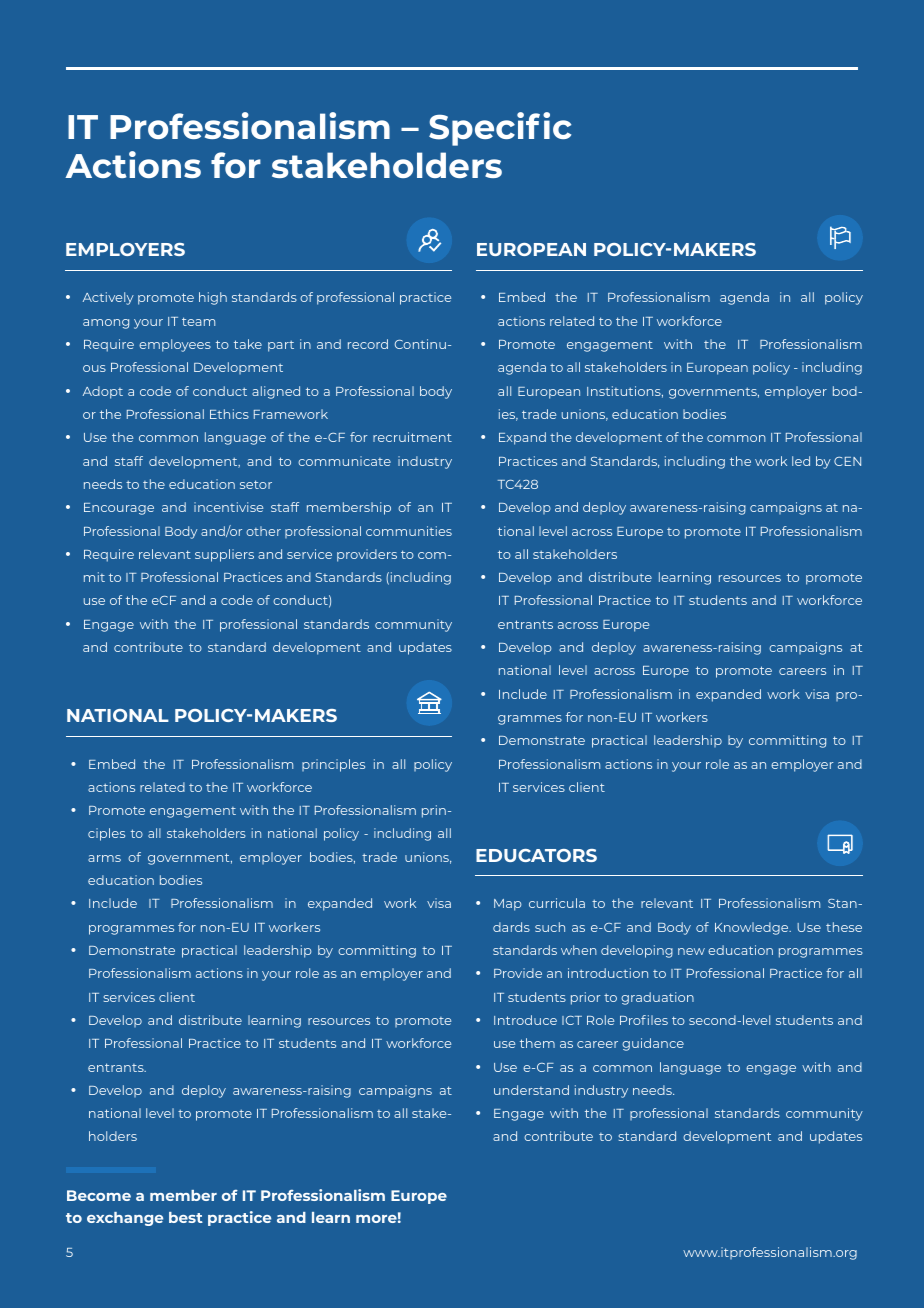 The image size is (924, 1308). I want to click on record, so click(368, 344).
